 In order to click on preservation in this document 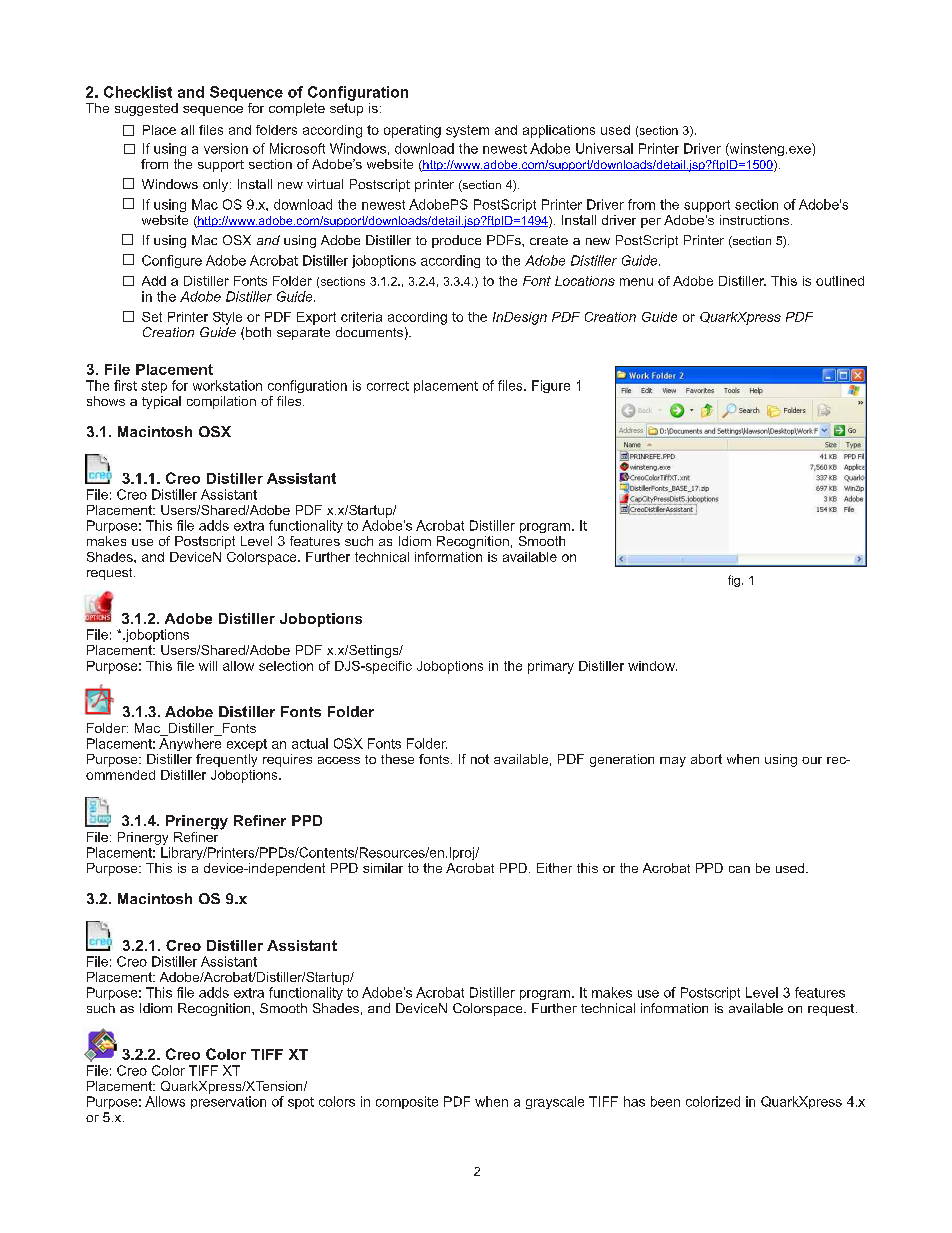, I will do `click(228, 1102)`.
